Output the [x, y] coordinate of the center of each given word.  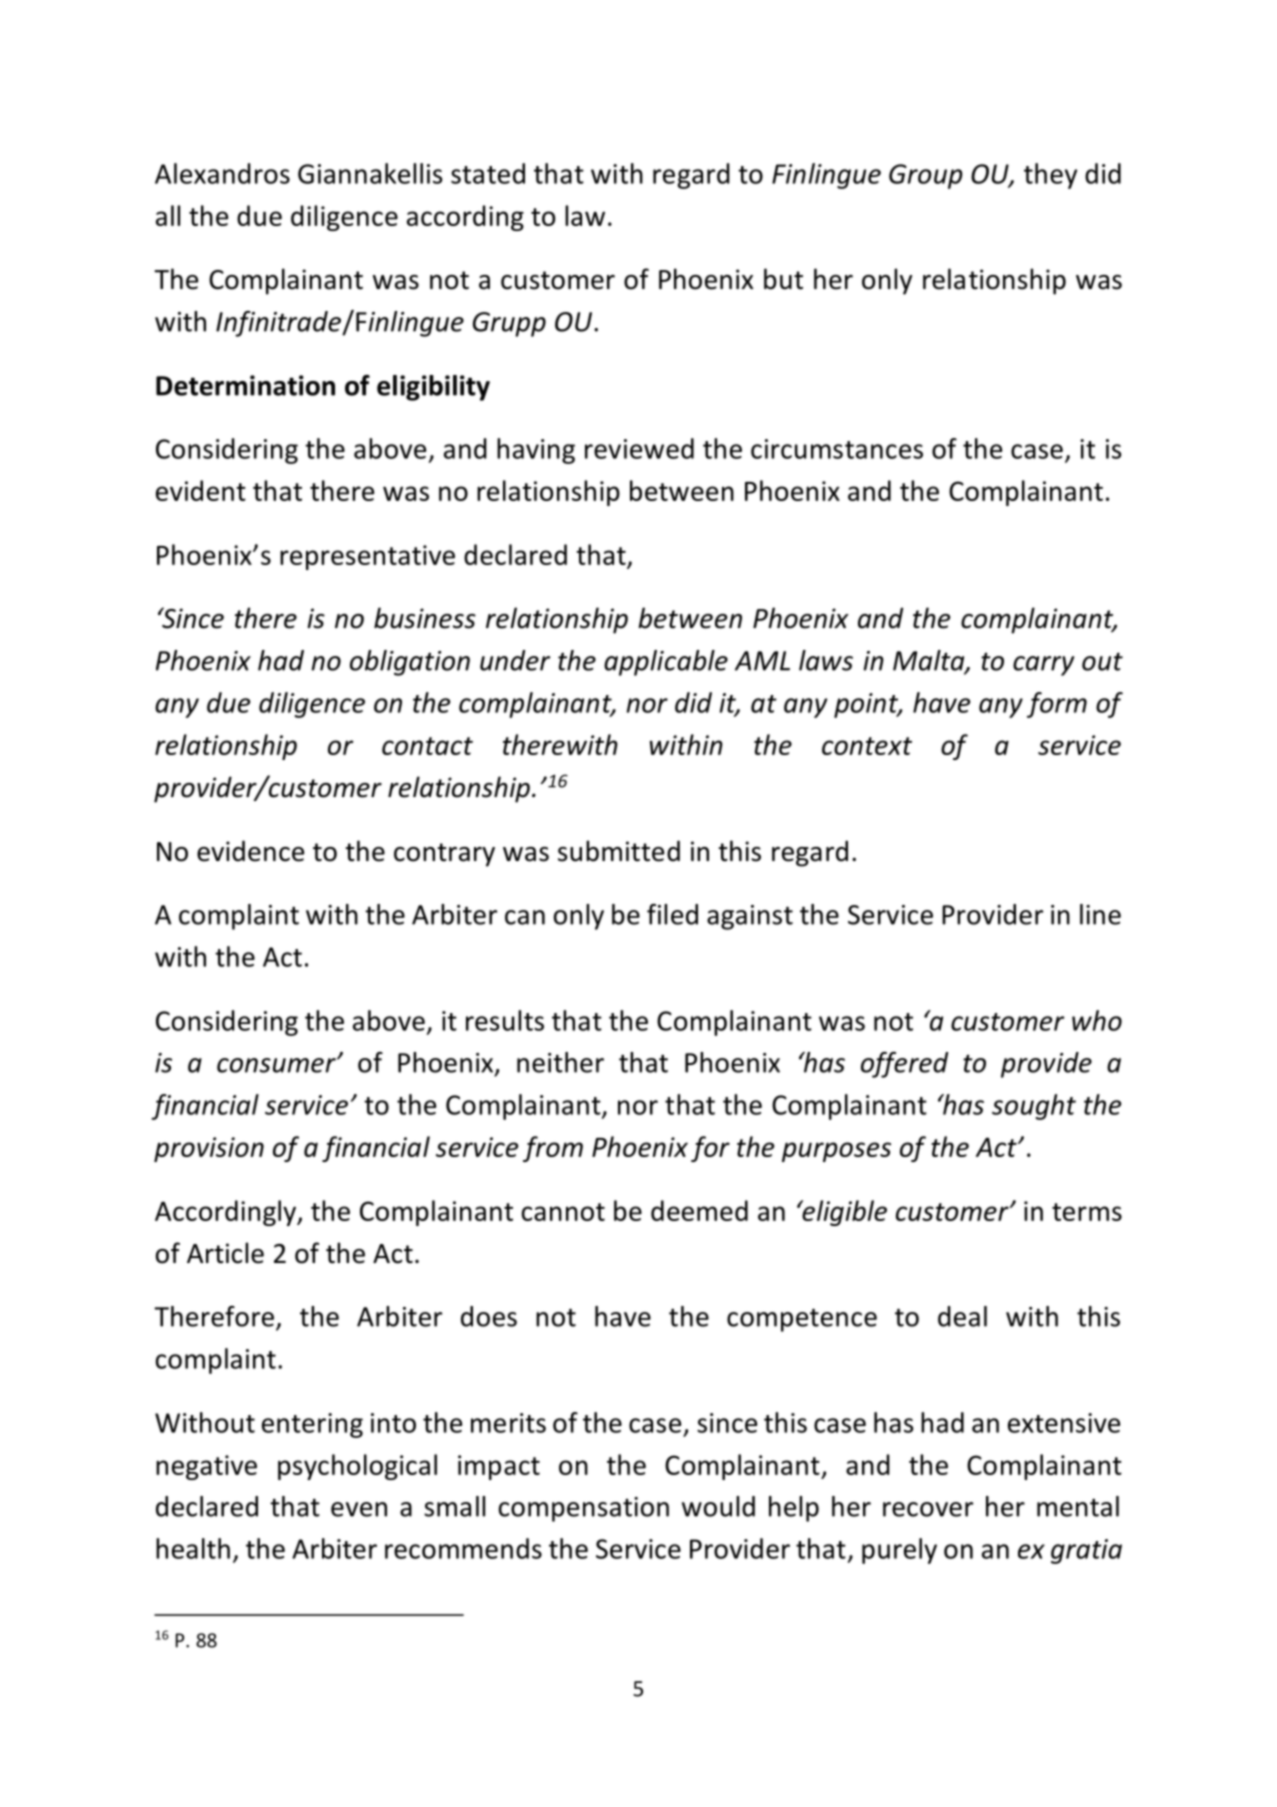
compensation [584, 1509]
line [1100, 914]
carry [1043, 666]
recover [928, 1509]
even [359, 1509]
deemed [699, 1210]
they [1050, 176]
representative [367, 557]
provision [209, 1149]
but [783, 279]
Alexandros [222, 173]
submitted [619, 851]
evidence [250, 851]
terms [1087, 1212]
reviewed [639, 448]
